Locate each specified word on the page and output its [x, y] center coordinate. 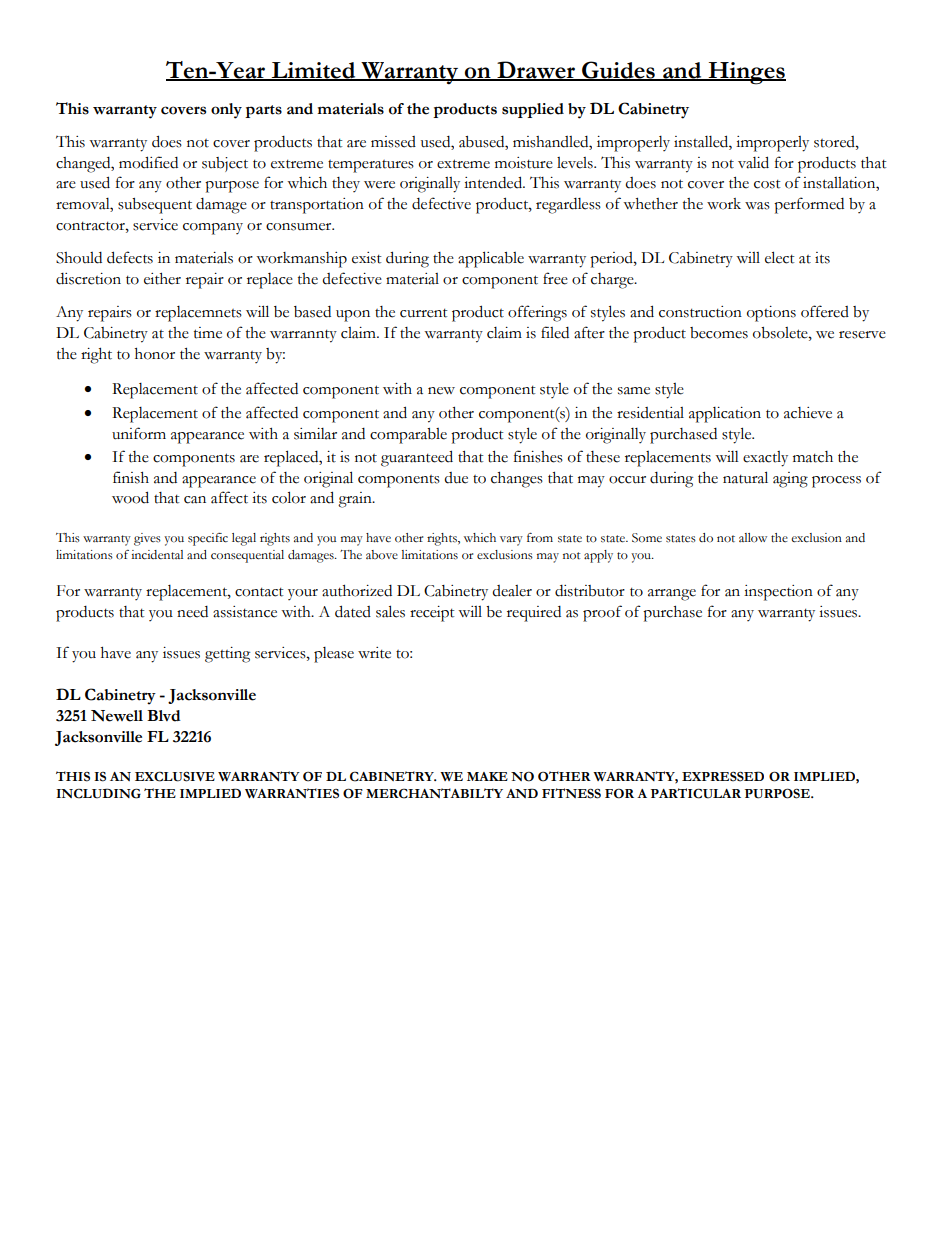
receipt [432, 614]
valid [753, 162]
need [192, 612]
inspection [778, 593]
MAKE [487, 776]
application [725, 415]
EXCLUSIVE [175, 776]
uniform [139, 433]
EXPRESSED [723, 776]
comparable [408, 436]
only [226, 111]
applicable [491, 259]
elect [780, 257]
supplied [533, 110]
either [162, 279]
